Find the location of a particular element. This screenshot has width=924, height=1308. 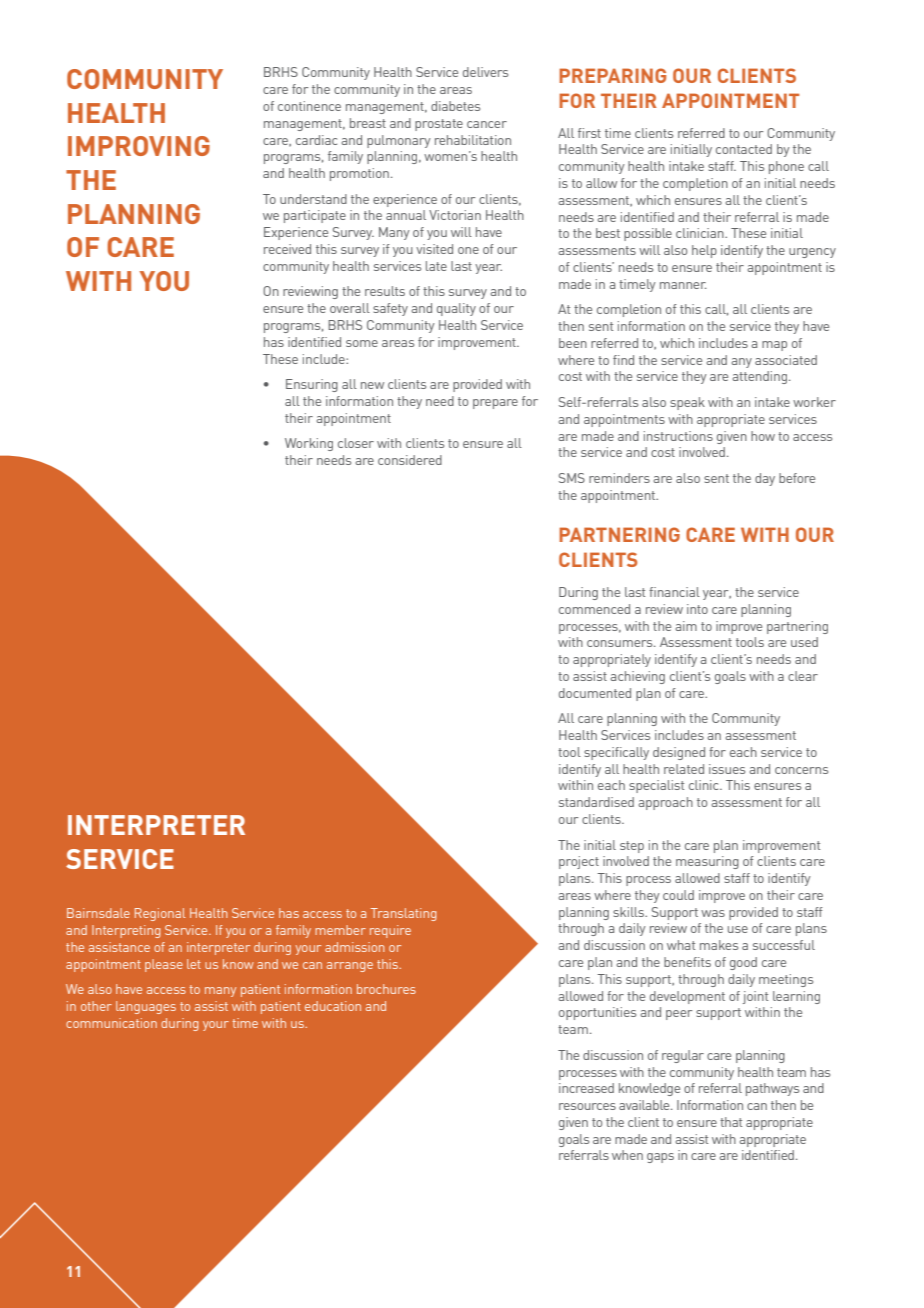

contacted is located at coordinates (744, 149).
